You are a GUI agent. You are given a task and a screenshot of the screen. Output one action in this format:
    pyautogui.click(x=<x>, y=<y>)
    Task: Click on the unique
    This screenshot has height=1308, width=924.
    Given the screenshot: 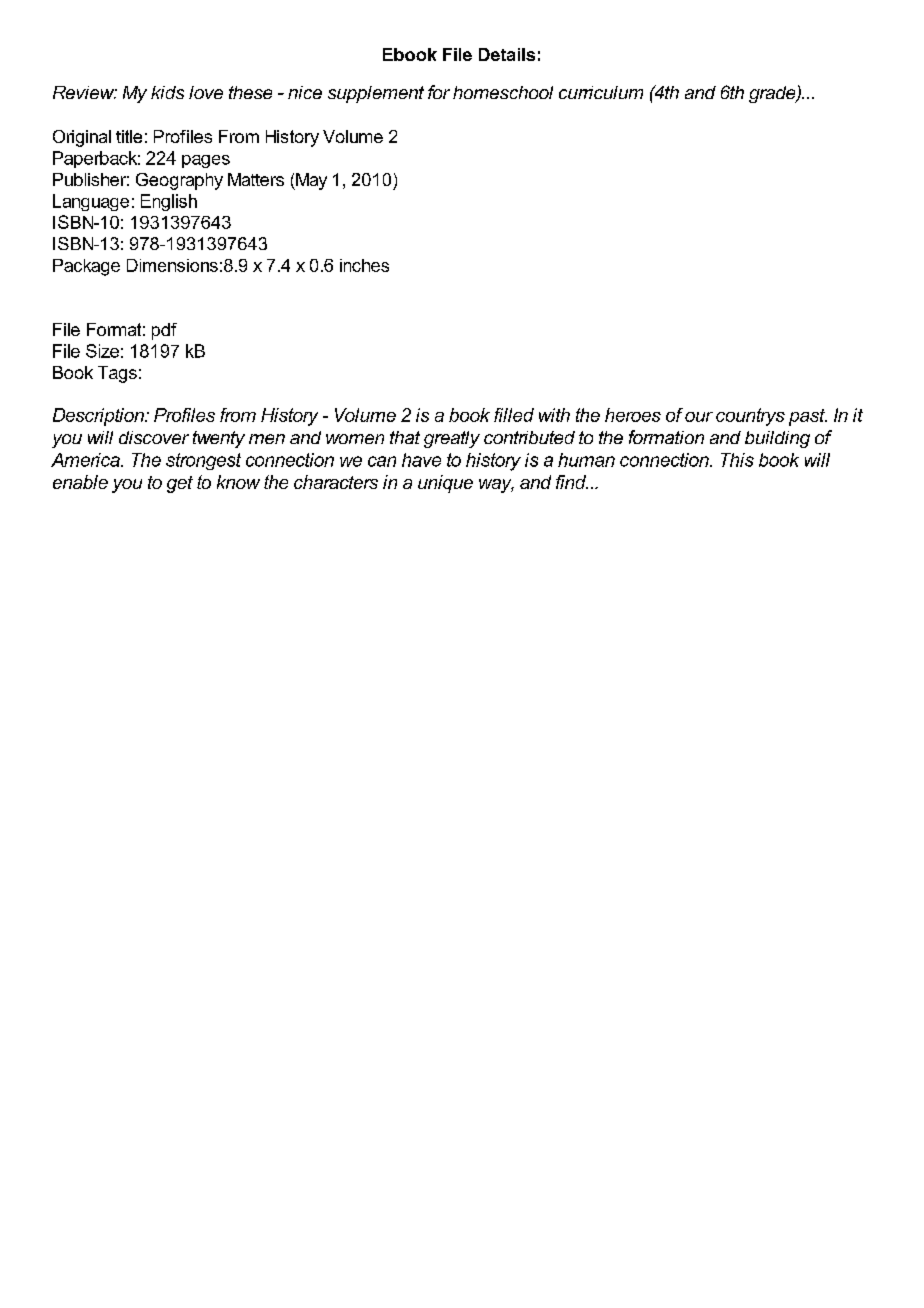 What is the action you would take?
    pyautogui.click(x=445, y=484)
